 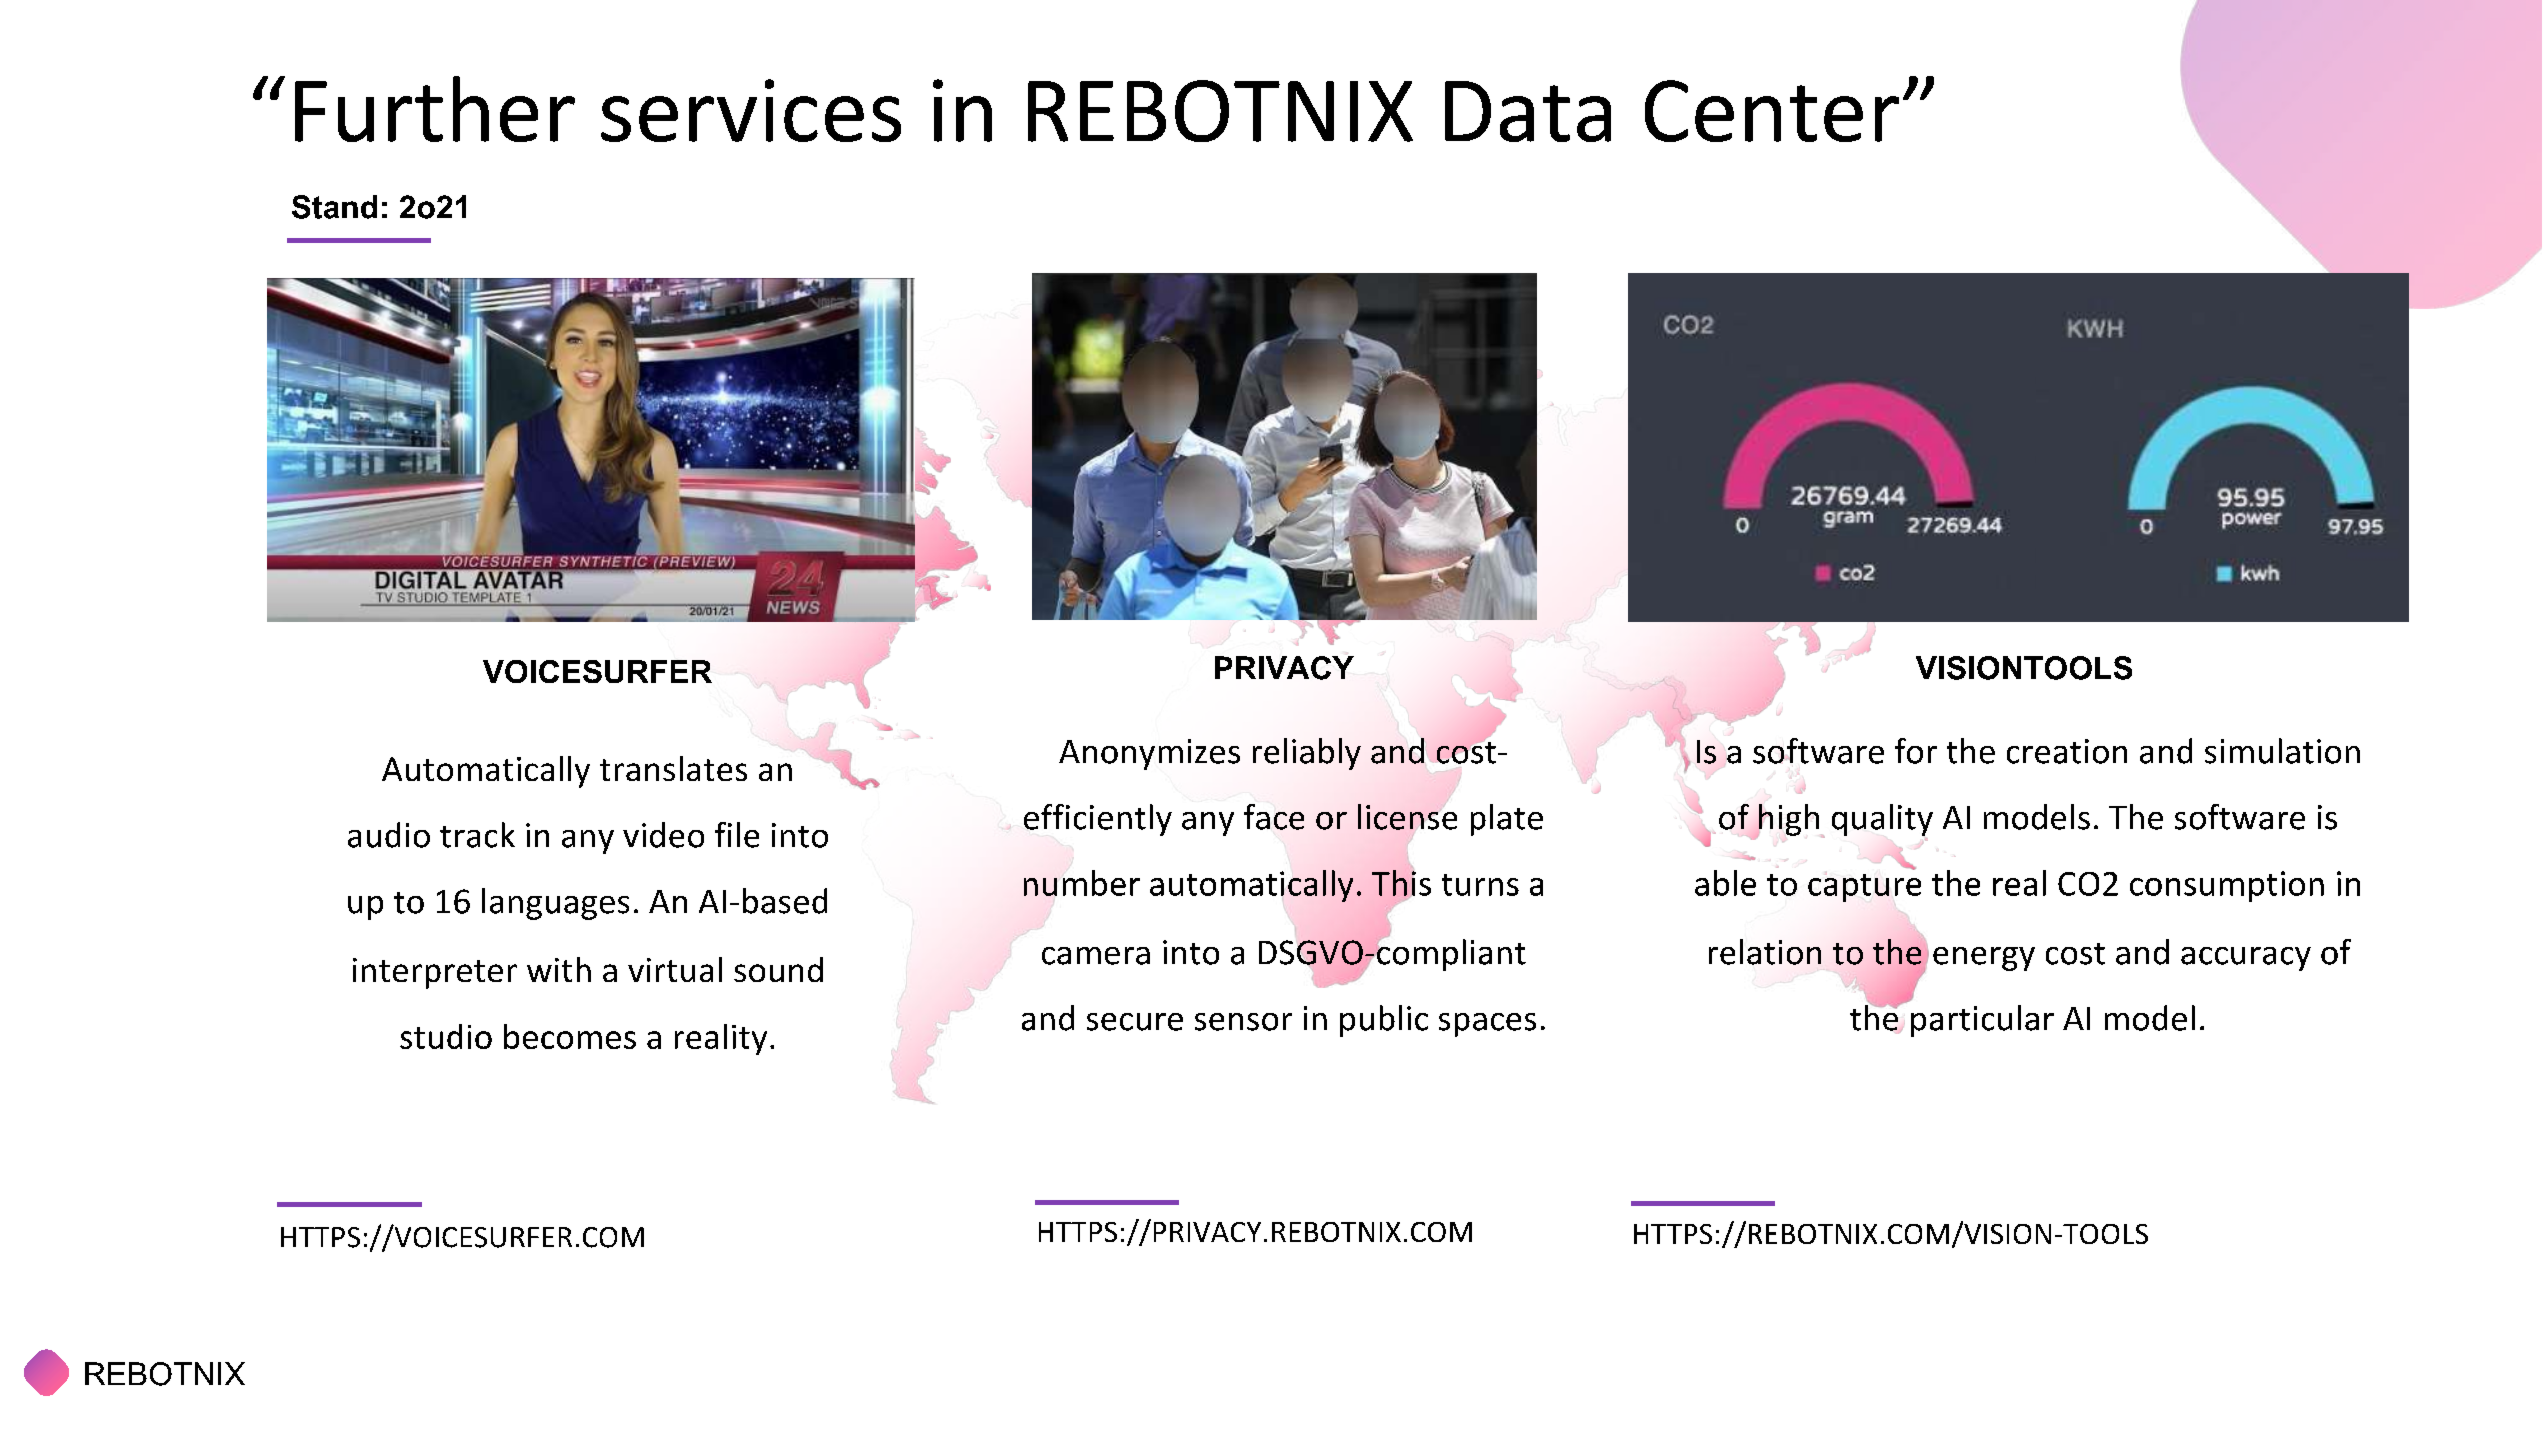 What do you see at coordinates (1982, 1021) in the image?
I see `particular` at bounding box center [1982, 1021].
